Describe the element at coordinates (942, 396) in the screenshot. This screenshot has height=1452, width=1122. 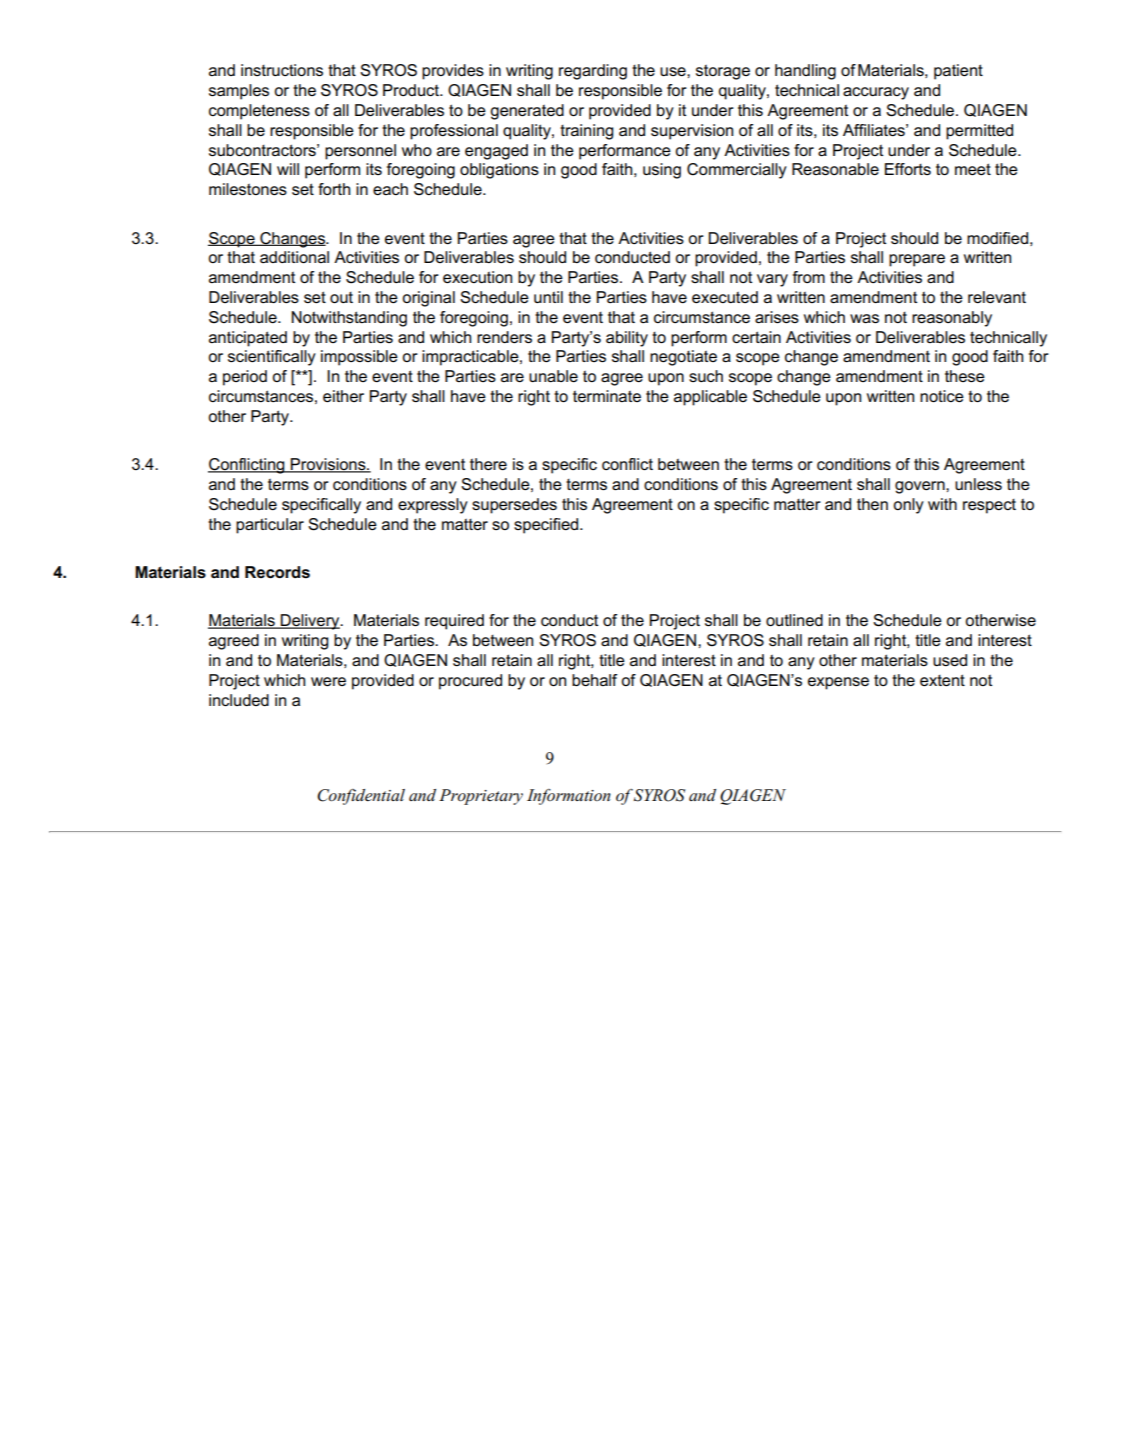
I see `notice` at that location.
